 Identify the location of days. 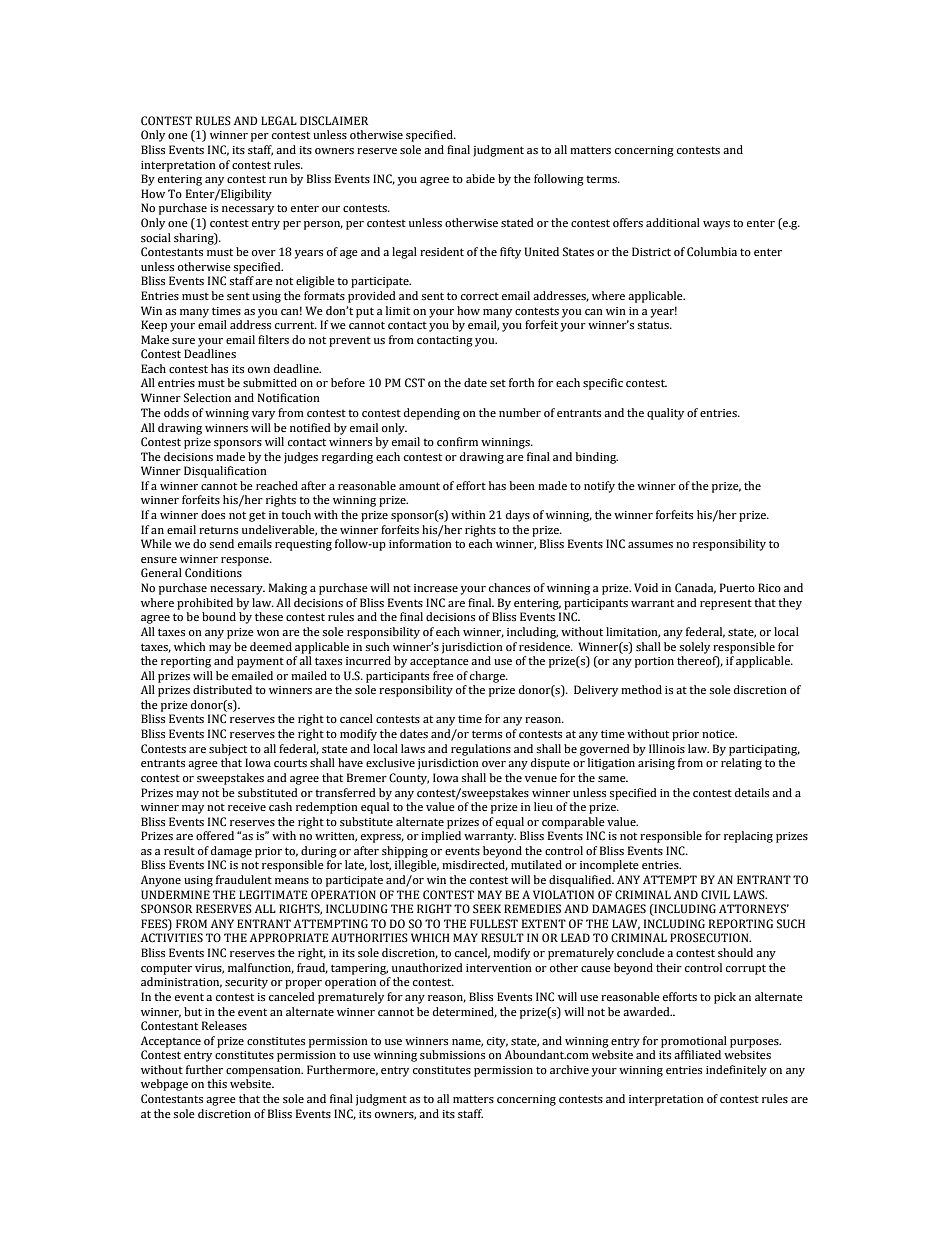
(518, 516).
